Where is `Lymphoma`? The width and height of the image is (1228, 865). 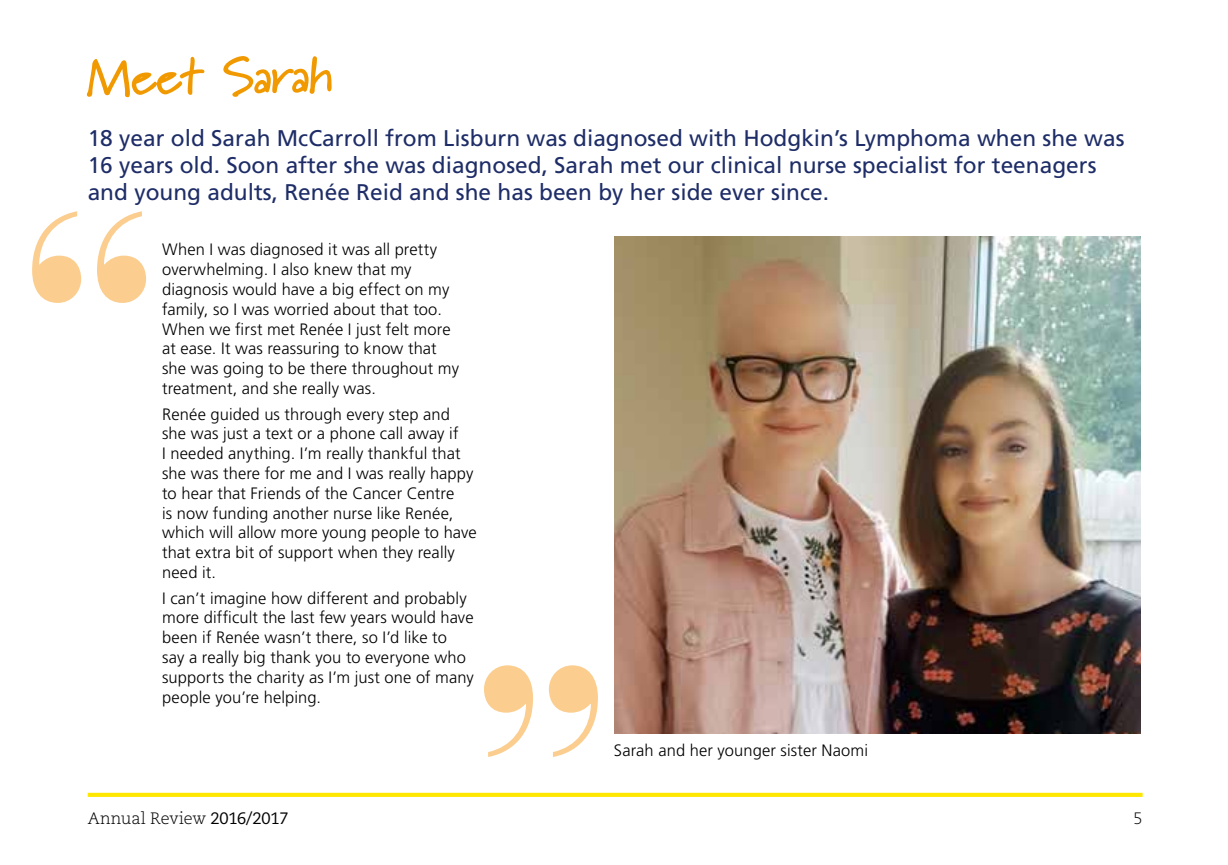
Lymphoma is located at coordinates (912, 140).
